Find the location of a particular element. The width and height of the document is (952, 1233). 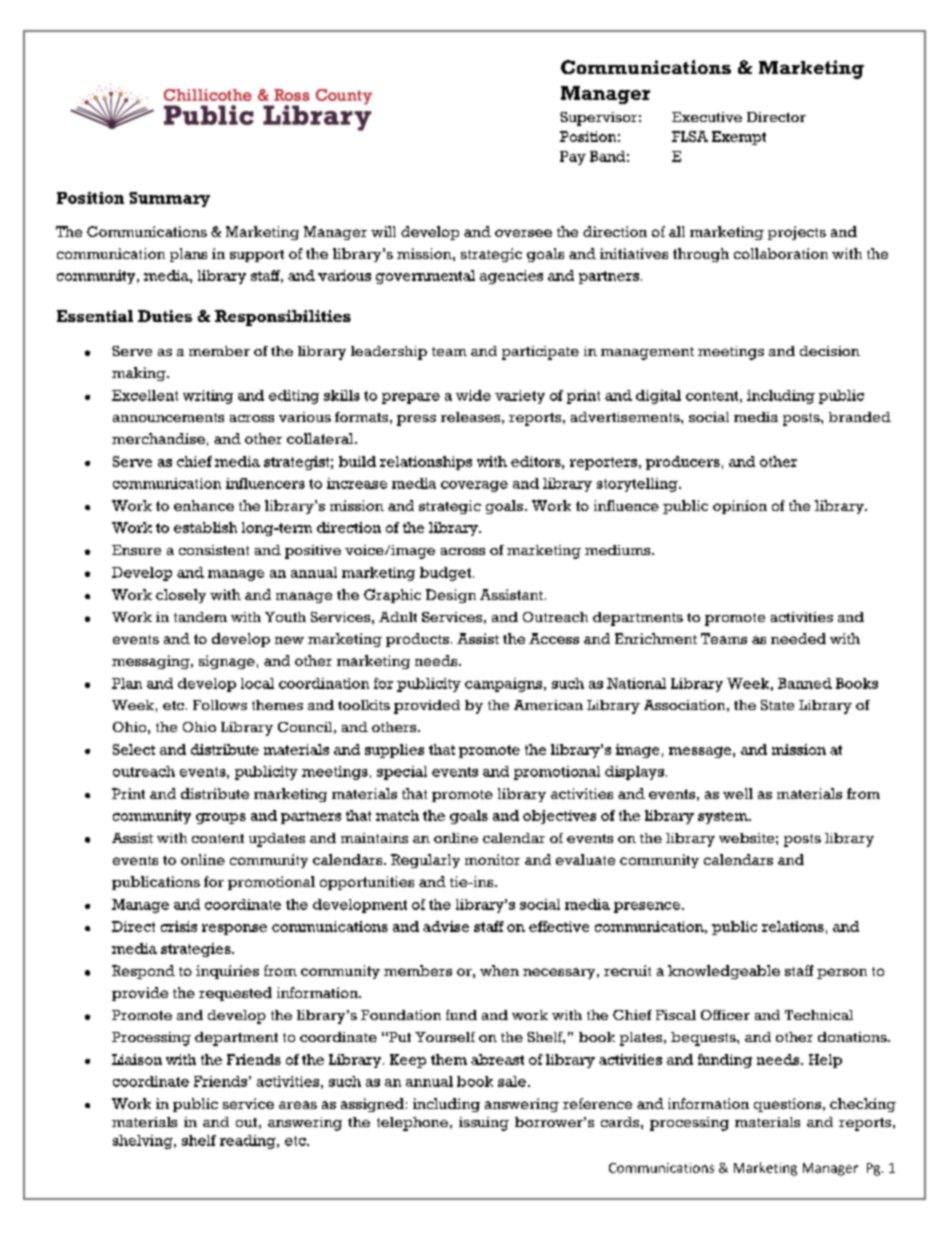

opinion is located at coordinates (740, 507).
